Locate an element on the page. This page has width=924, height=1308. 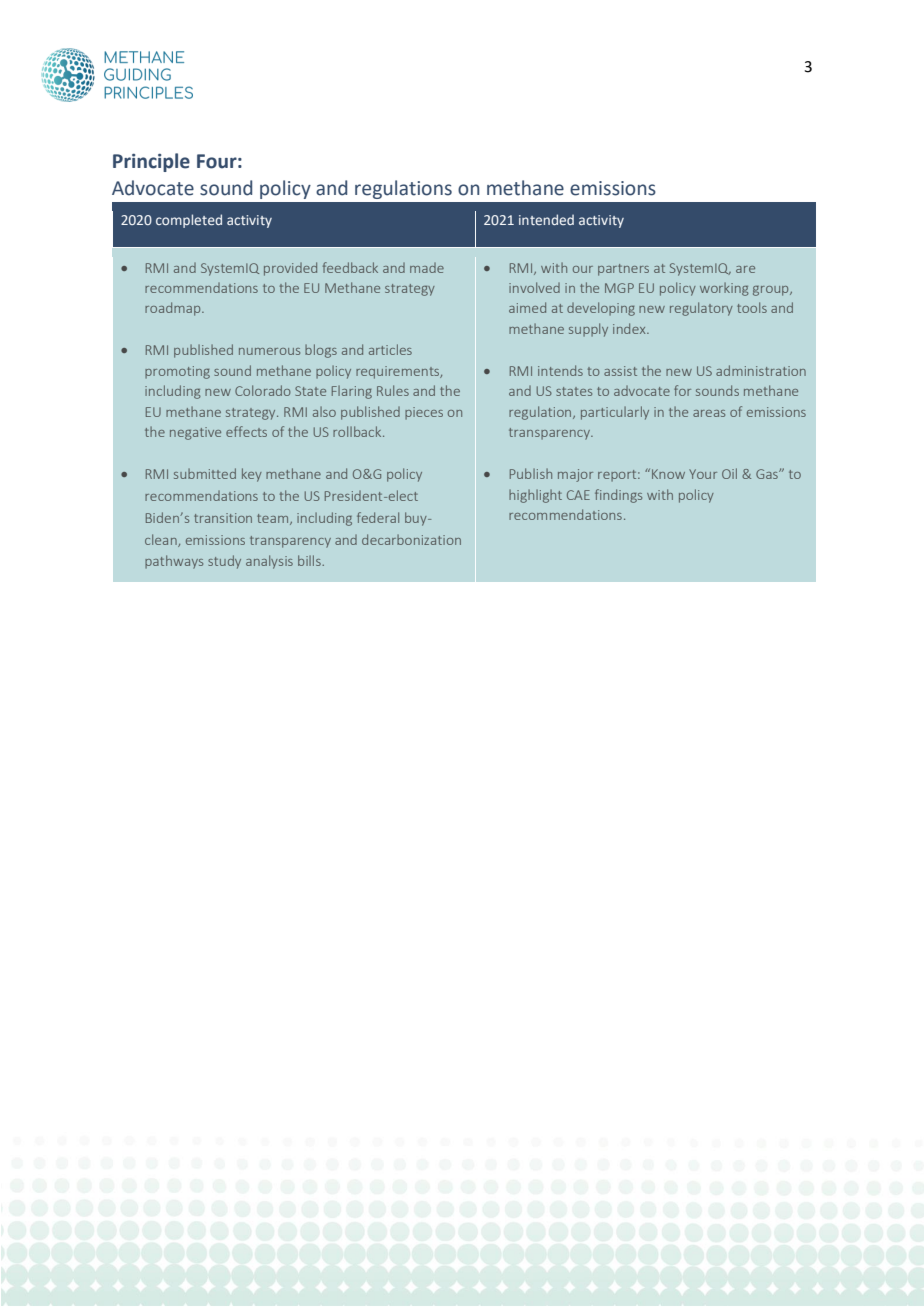
decarbonization is located at coordinates (411, 539).
